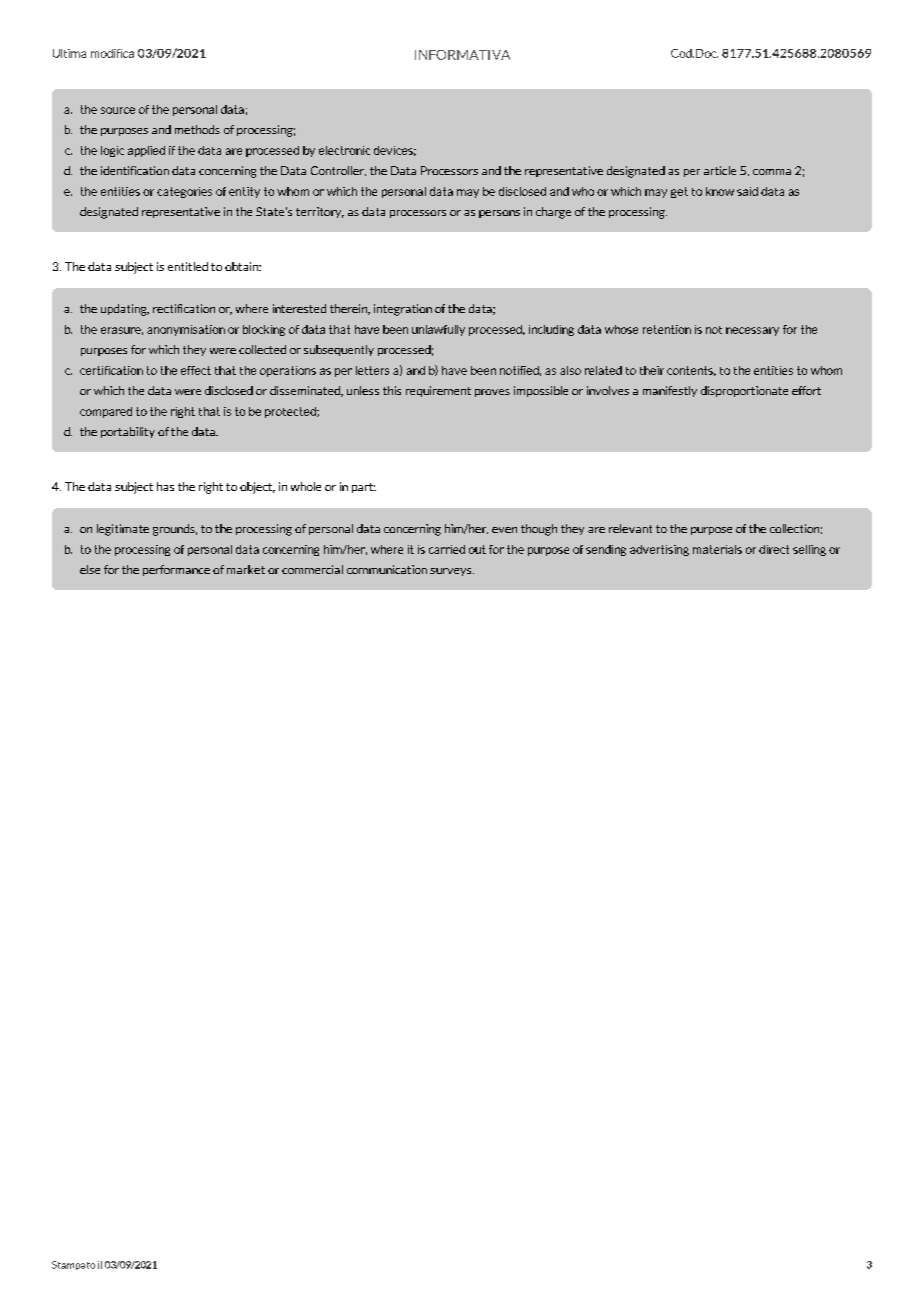 The width and height of the image is (924, 1308). I want to click on electronic, so click(344, 150).
